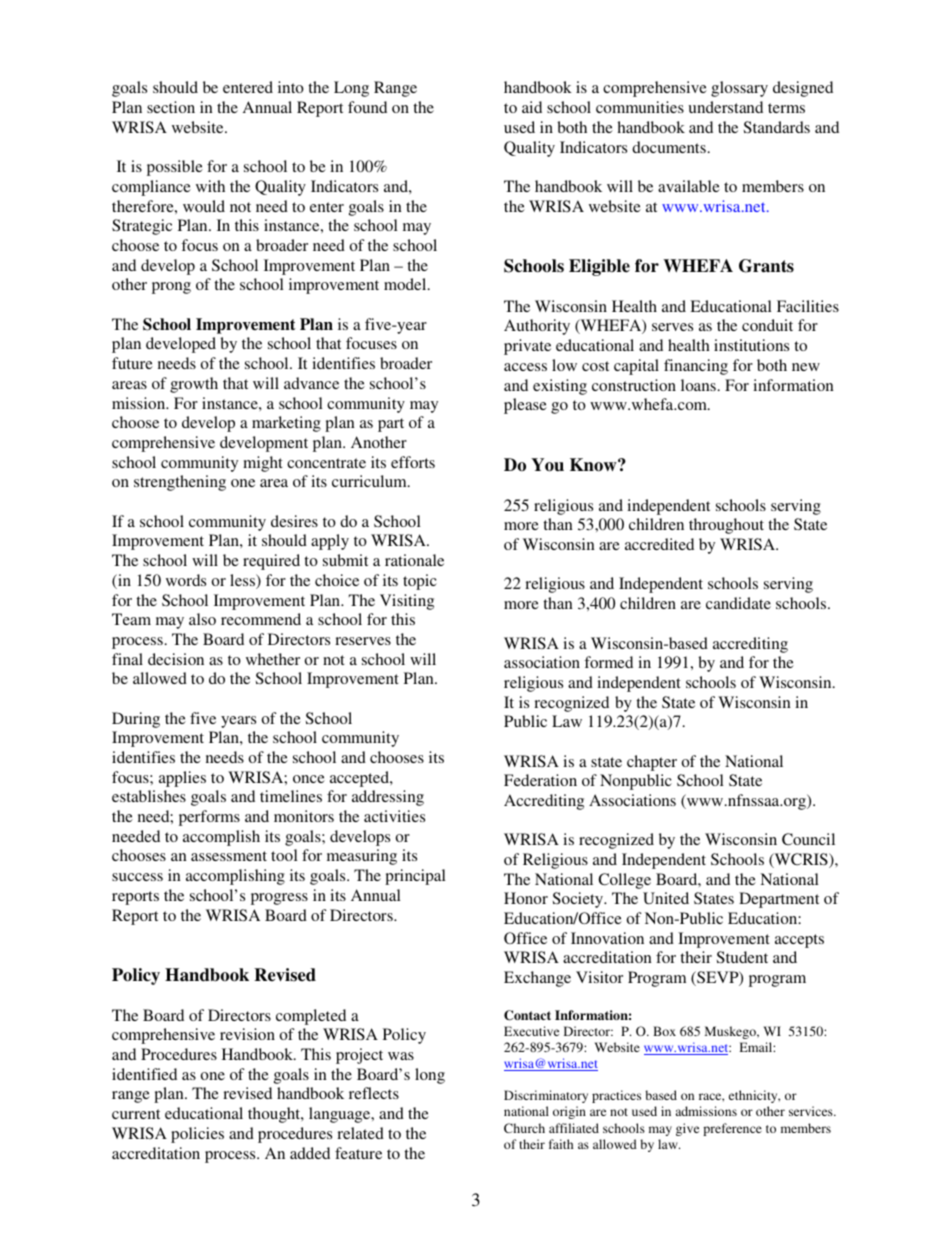 This screenshot has height=1233, width=952. I want to click on strengthening, so click(180, 483).
